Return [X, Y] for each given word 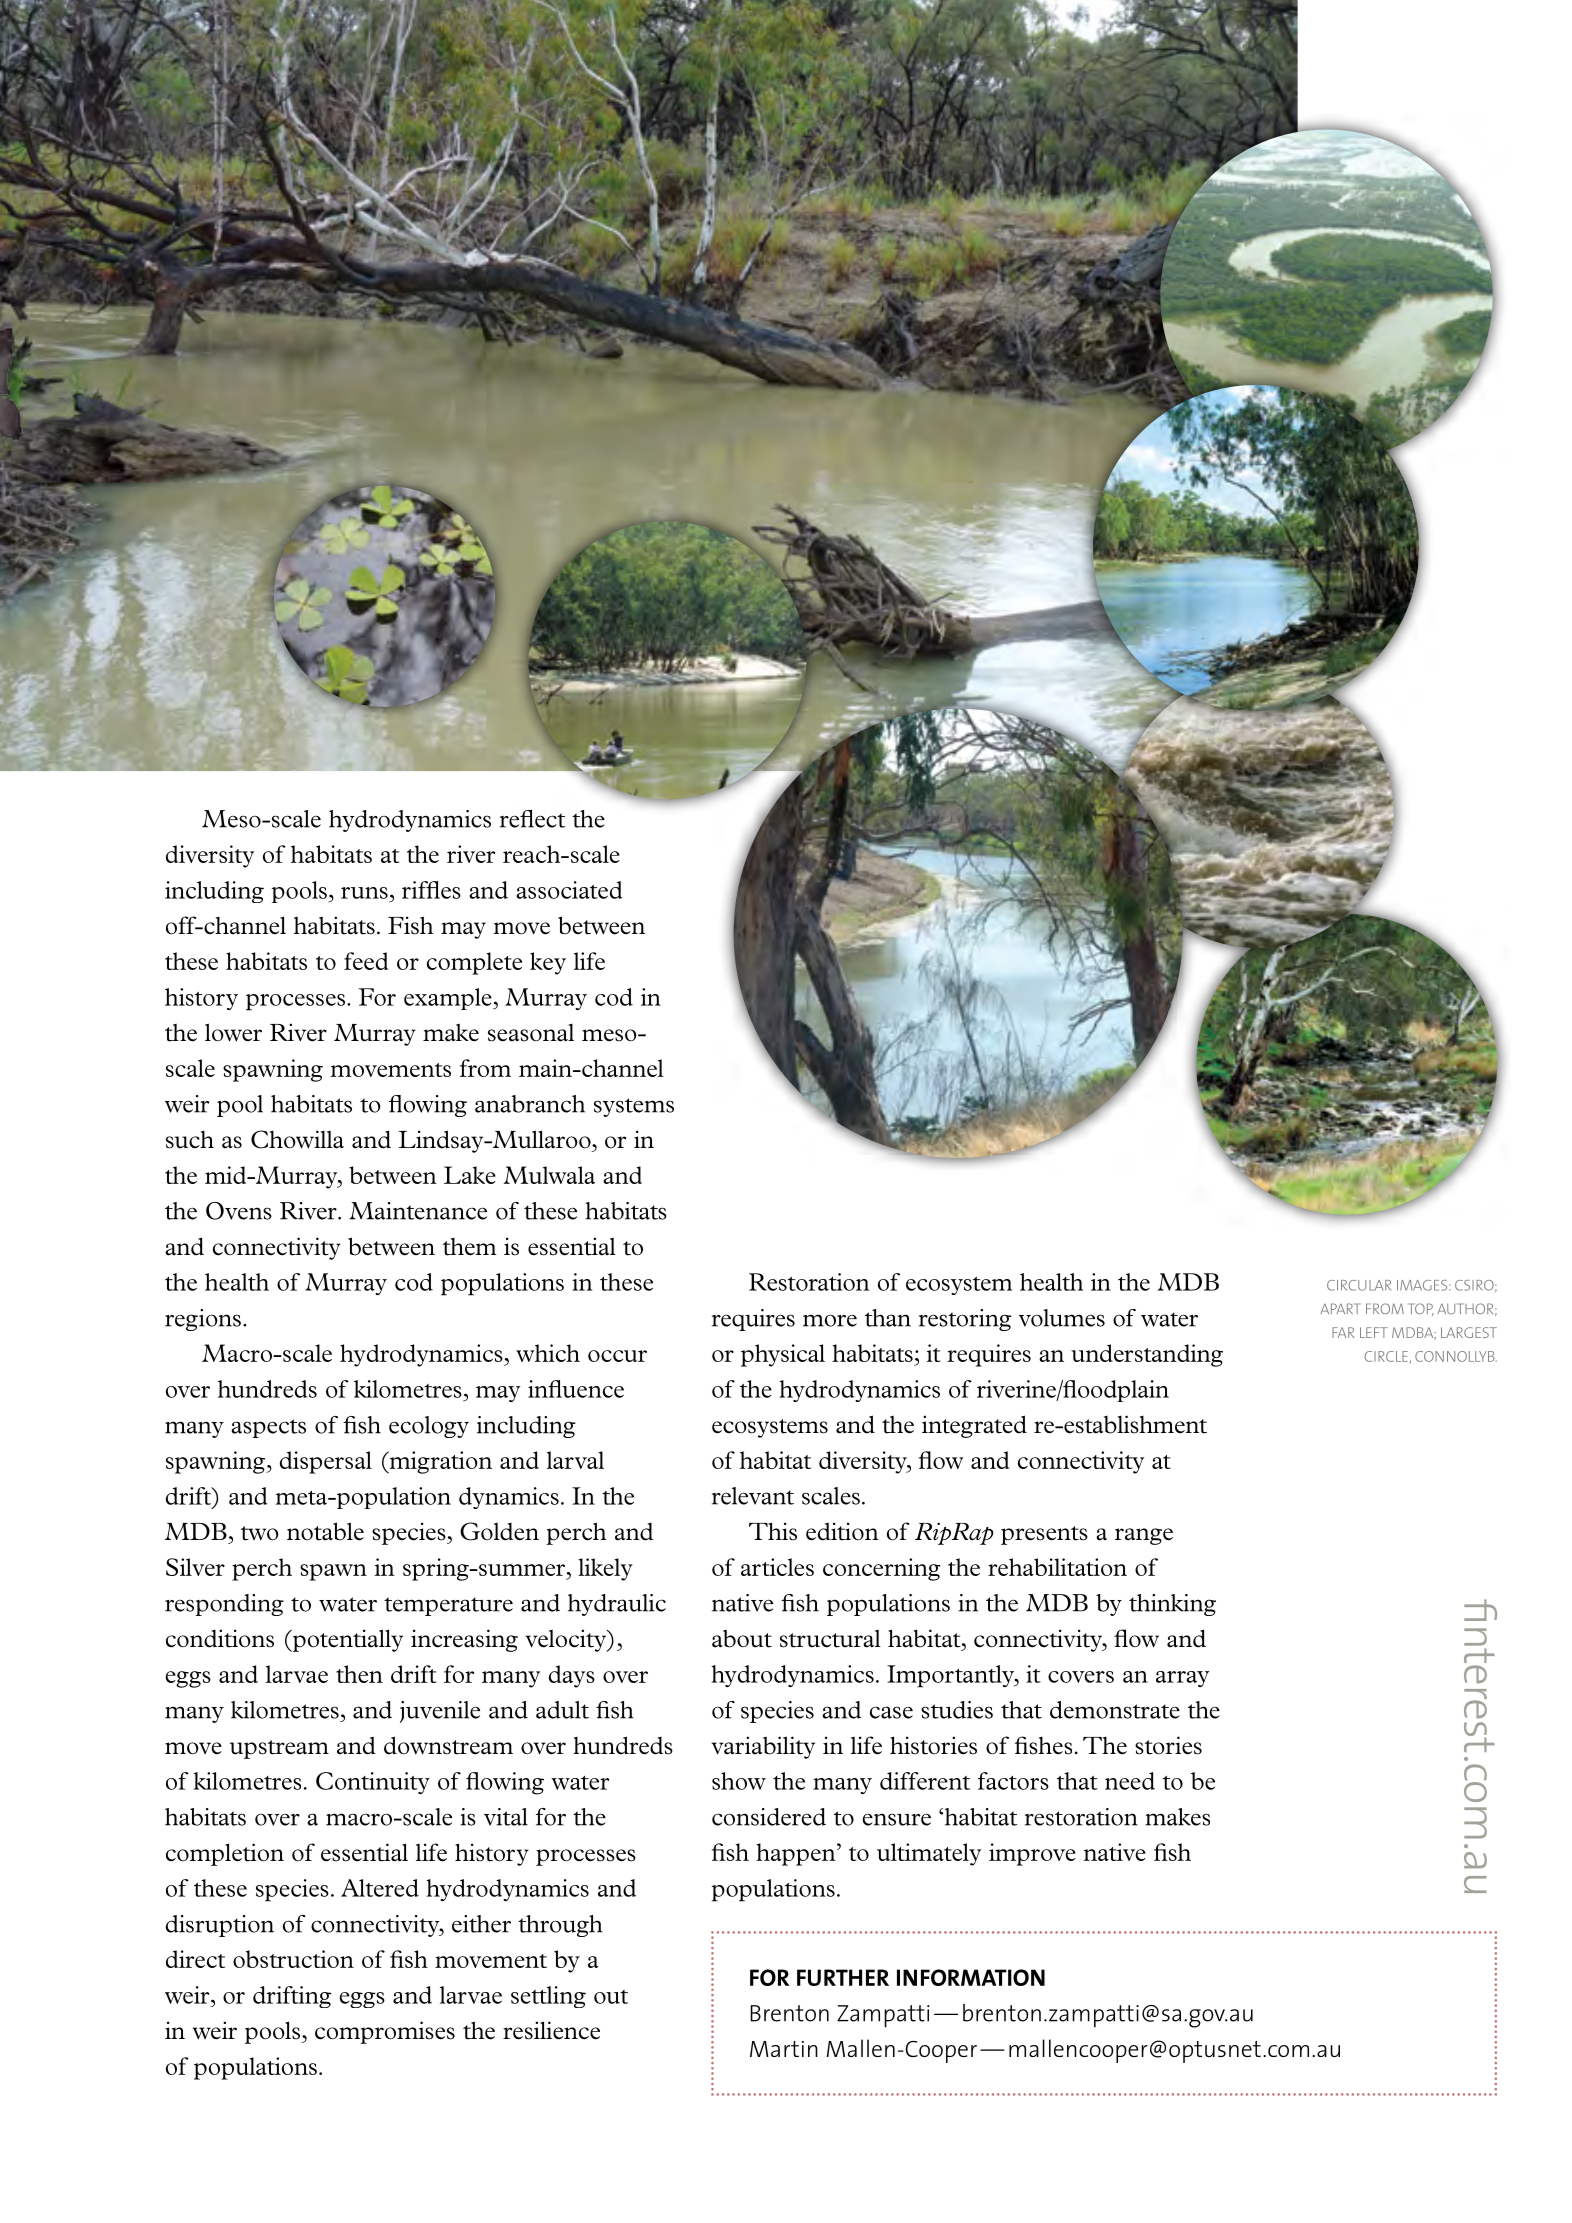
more [830, 1320]
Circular [1359, 1285]
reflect [532, 819]
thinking [1172, 1605]
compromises [385, 2032]
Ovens [239, 1211]
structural [830, 1639]
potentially [346, 1640]
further [843, 1977]
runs [364, 893]
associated [569, 890]
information [971, 1977]
